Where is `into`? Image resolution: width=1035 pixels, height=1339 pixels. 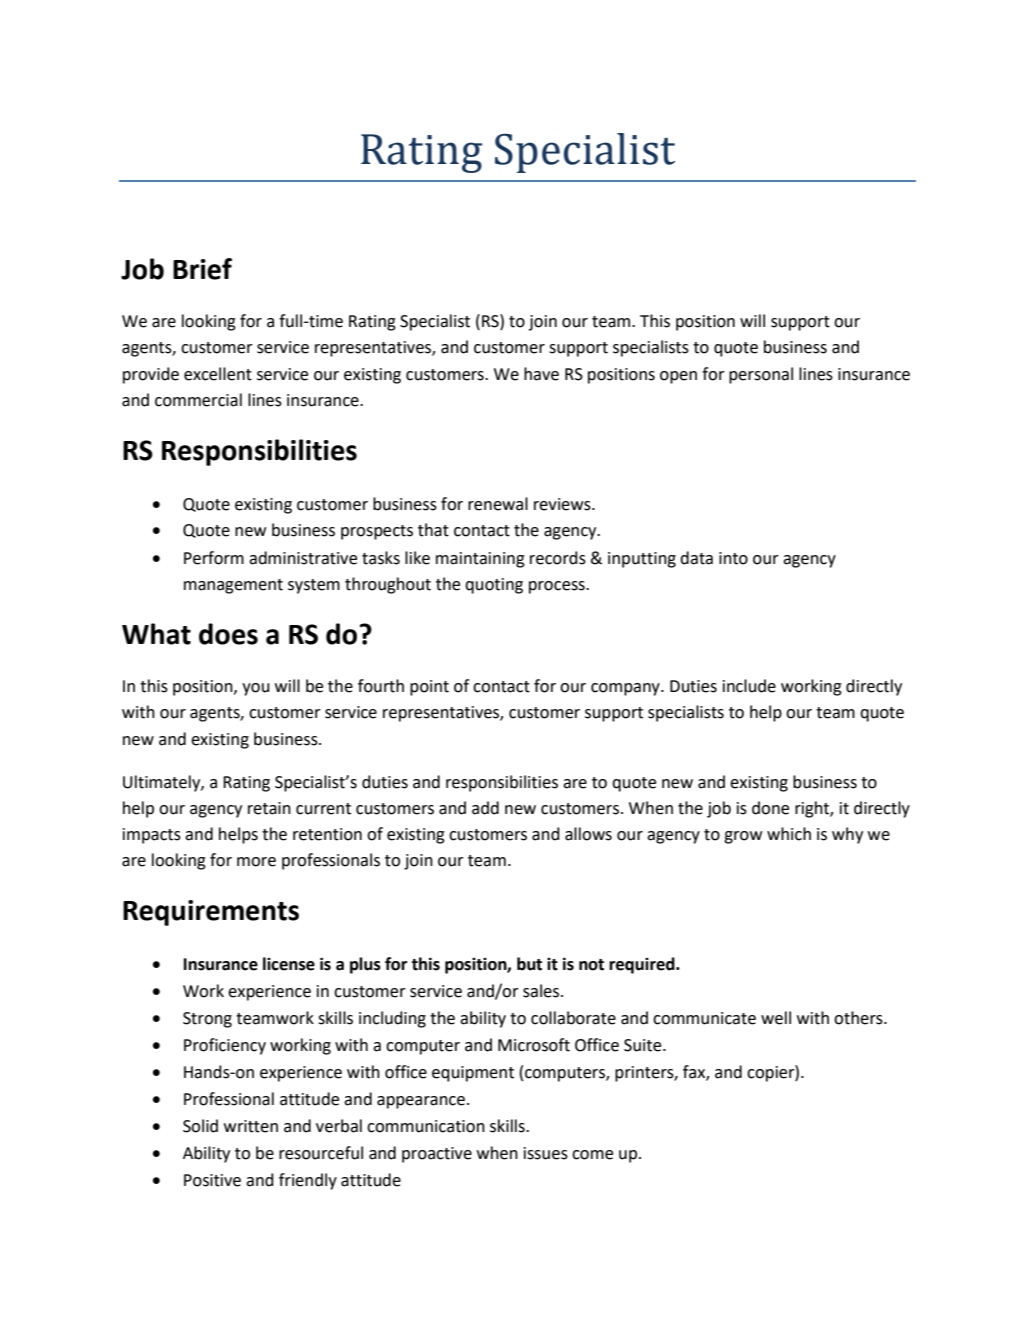 into is located at coordinates (733, 558).
